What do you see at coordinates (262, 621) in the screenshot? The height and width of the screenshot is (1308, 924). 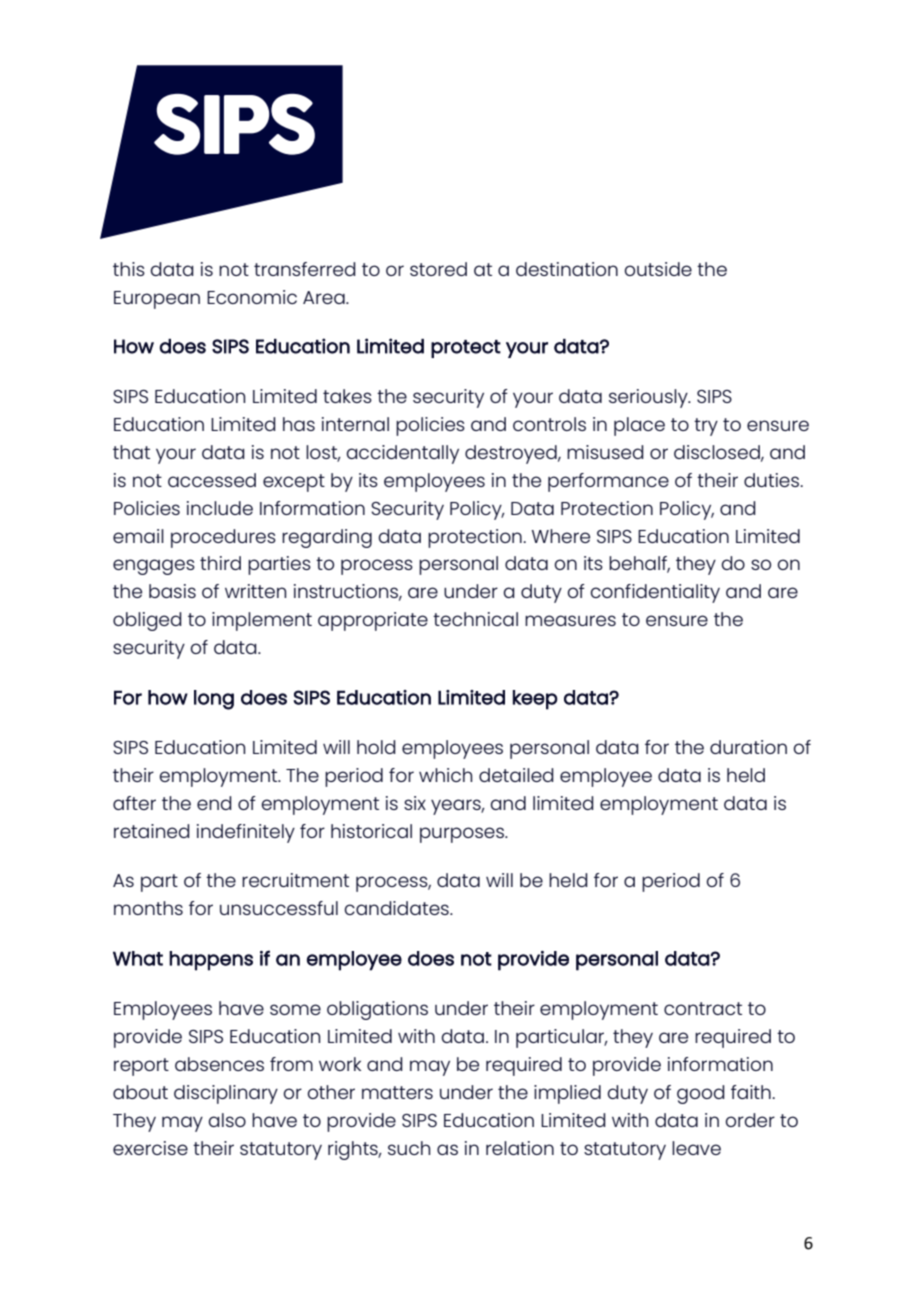 I see `implement` at bounding box center [262, 621].
